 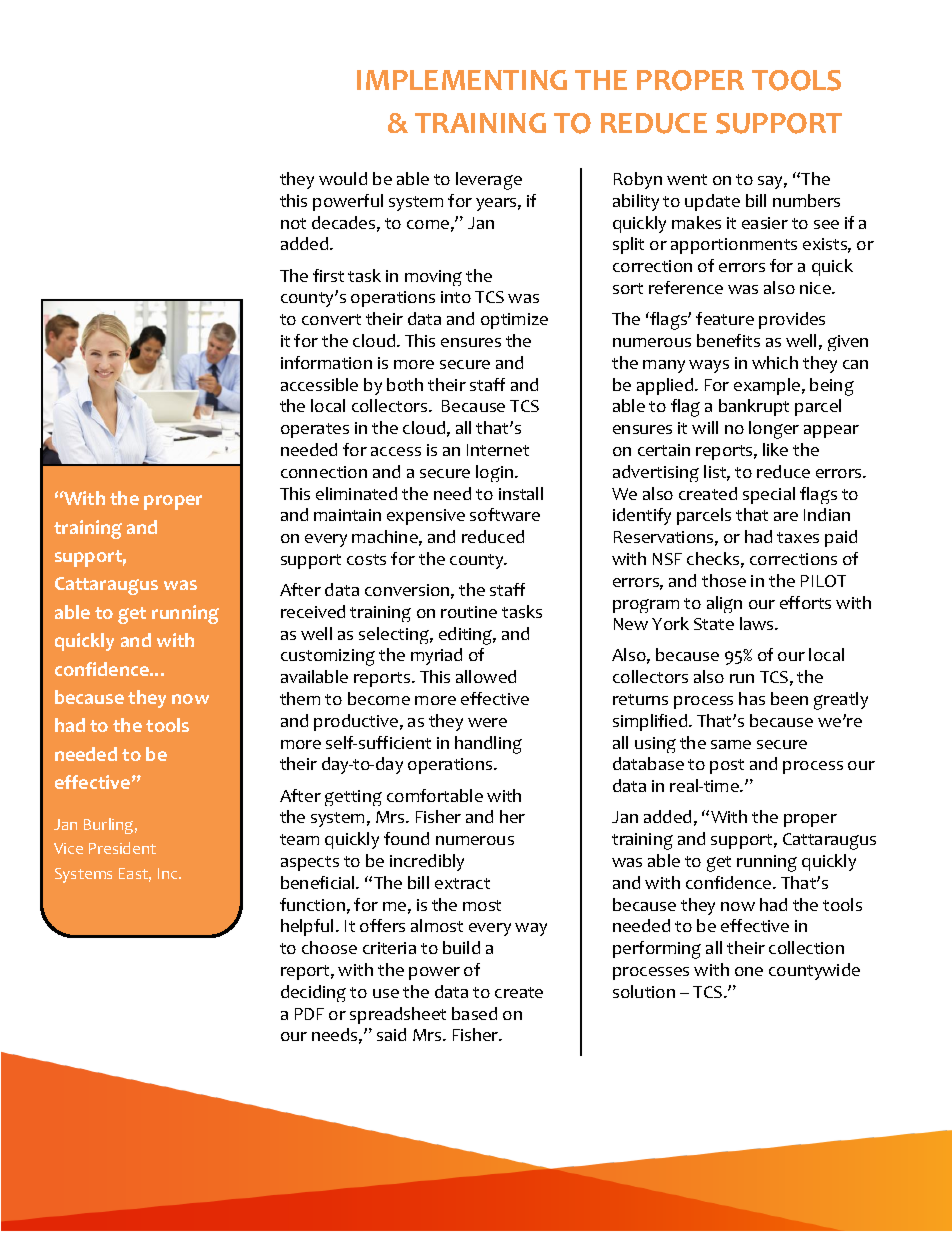 I want to click on PDF, so click(x=309, y=1014).
